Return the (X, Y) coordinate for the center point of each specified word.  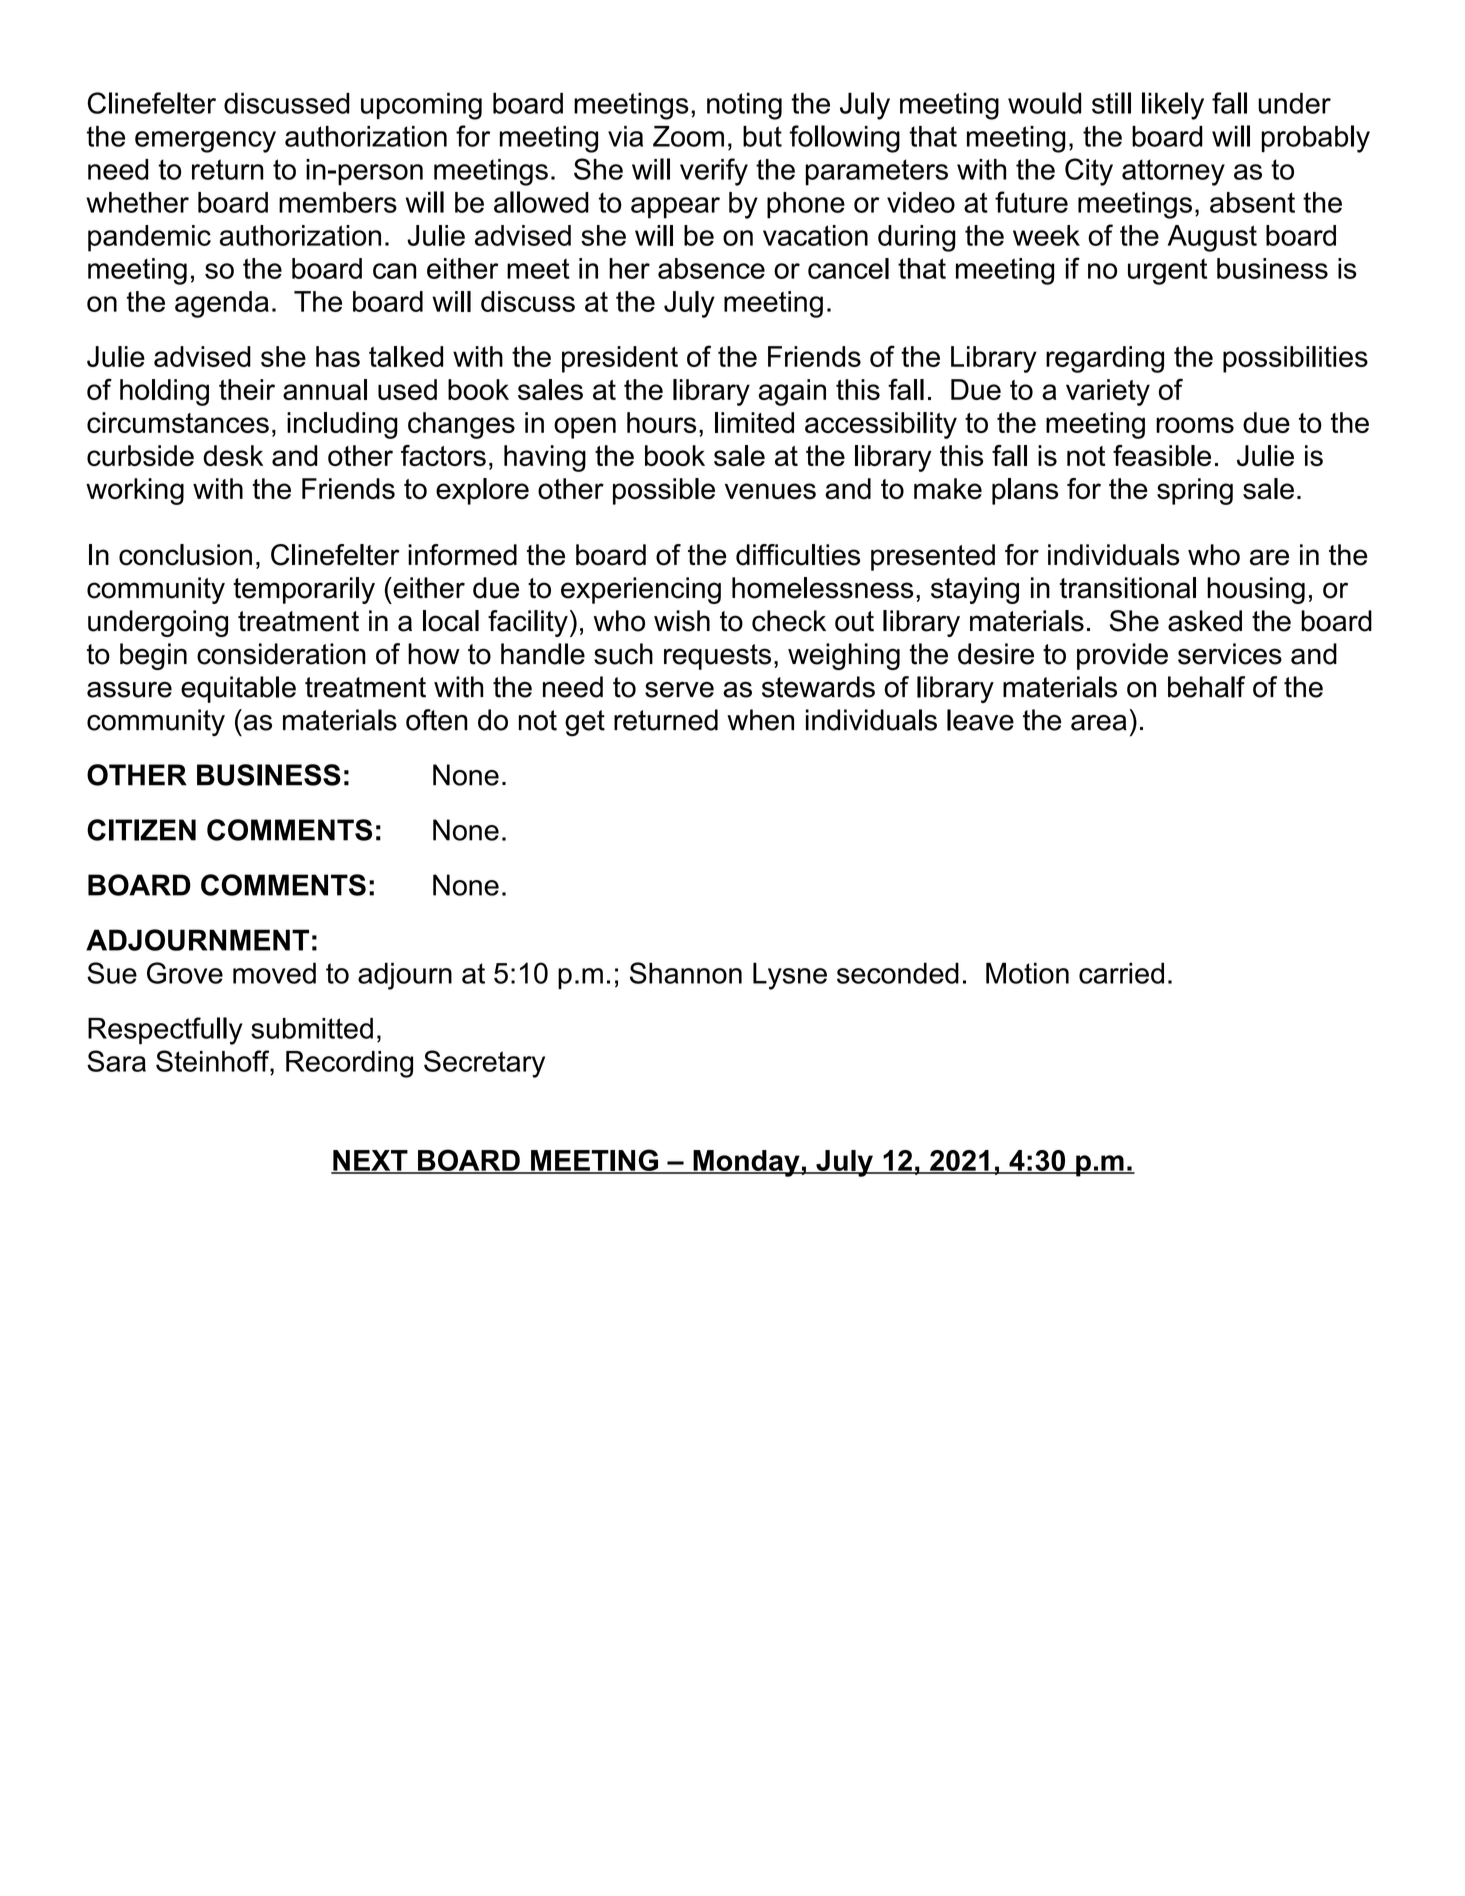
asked (1205, 621)
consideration (281, 654)
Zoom (688, 136)
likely (1173, 106)
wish (682, 621)
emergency (205, 142)
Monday (746, 1163)
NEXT (370, 1161)
